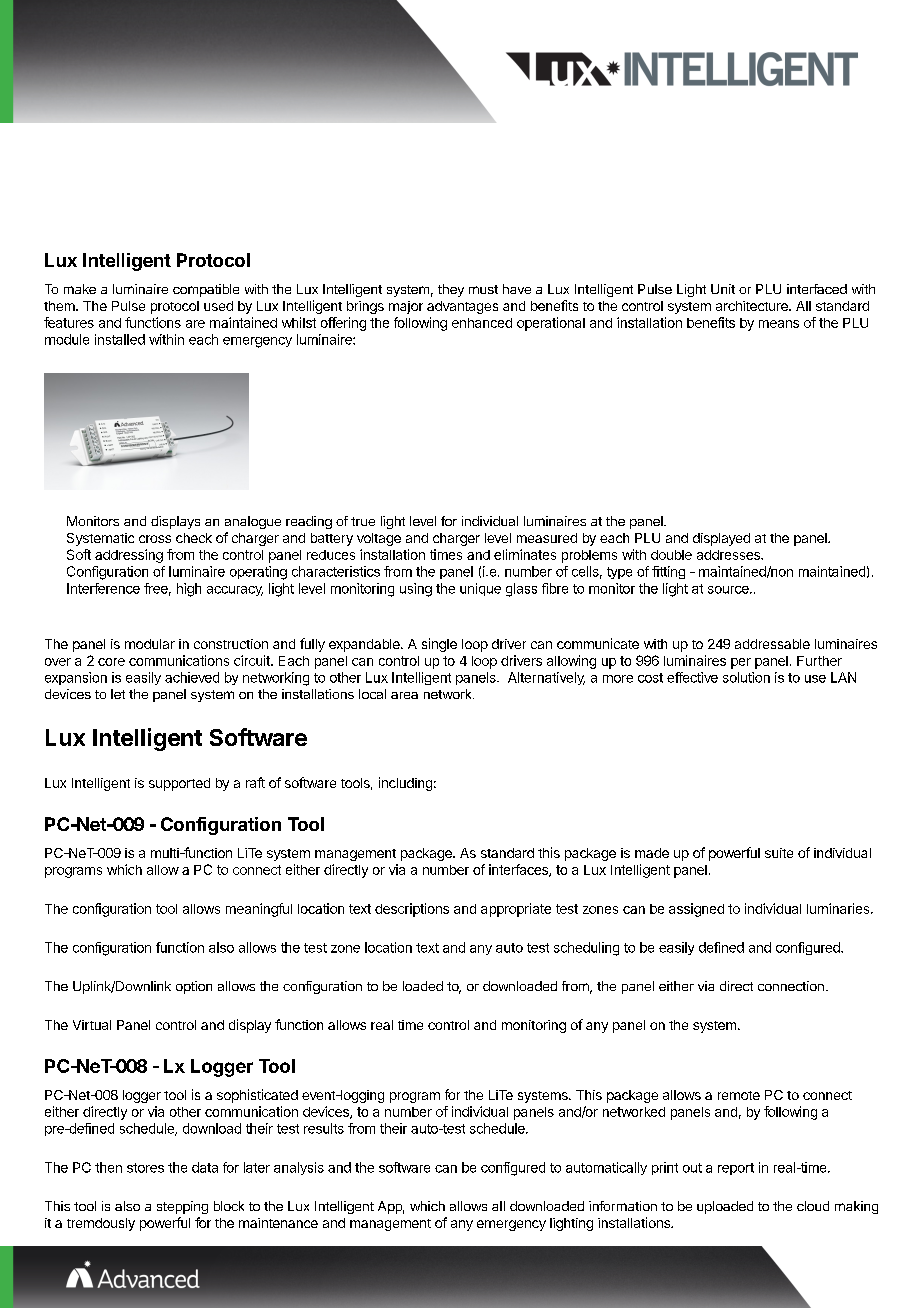  Describe the element at coordinates (179, 784) in the document. I see `supported` at that location.
